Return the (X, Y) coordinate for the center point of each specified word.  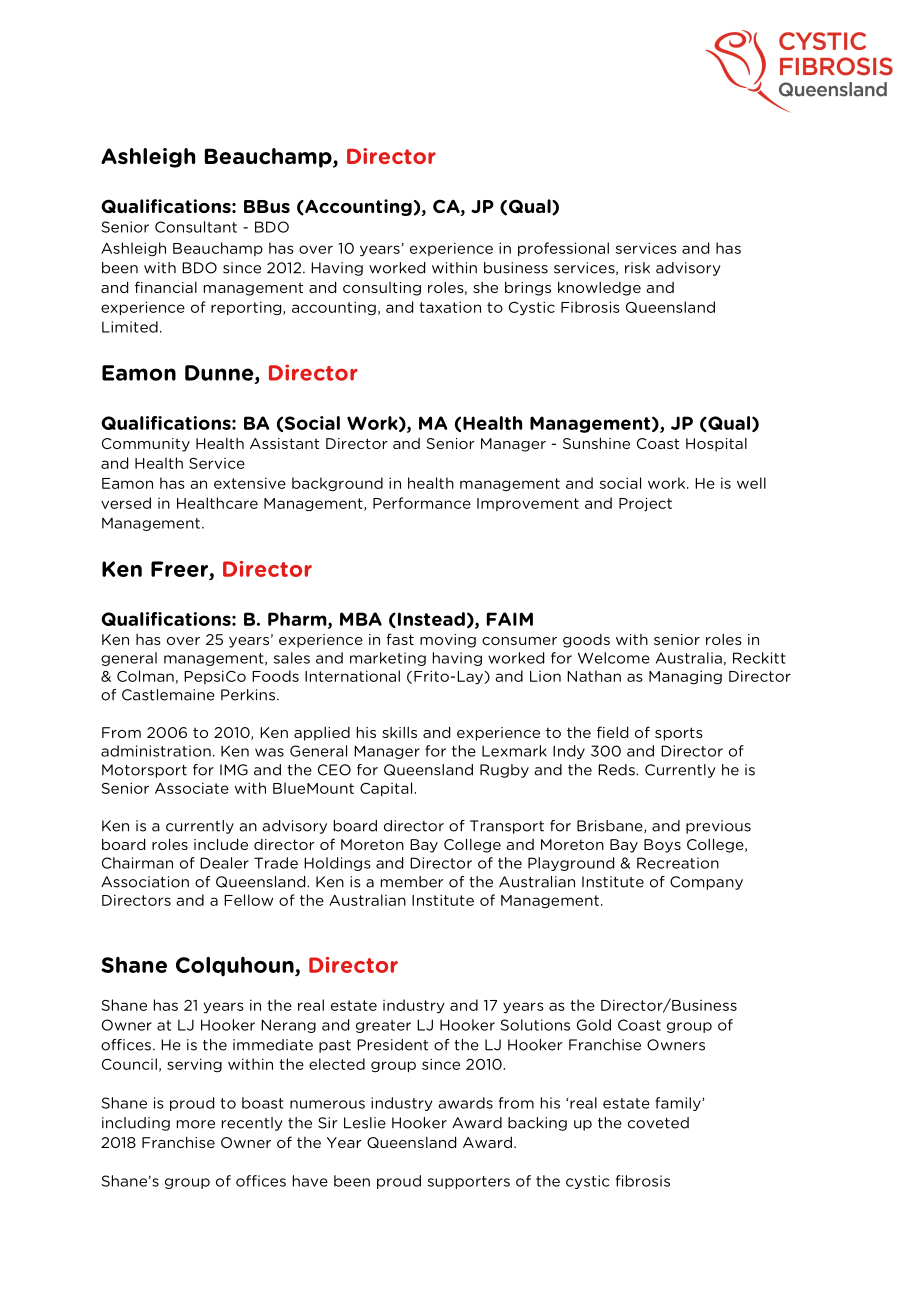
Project (645, 504)
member (412, 882)
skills (399, 732)
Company (706, 883)
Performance (422, 503)
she (485, 287)
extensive (250, 483)
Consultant (196, 227)
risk (637, 268)
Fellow (248, 900)
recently (252, 1124)
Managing (685, 677)
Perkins (249, 695)
